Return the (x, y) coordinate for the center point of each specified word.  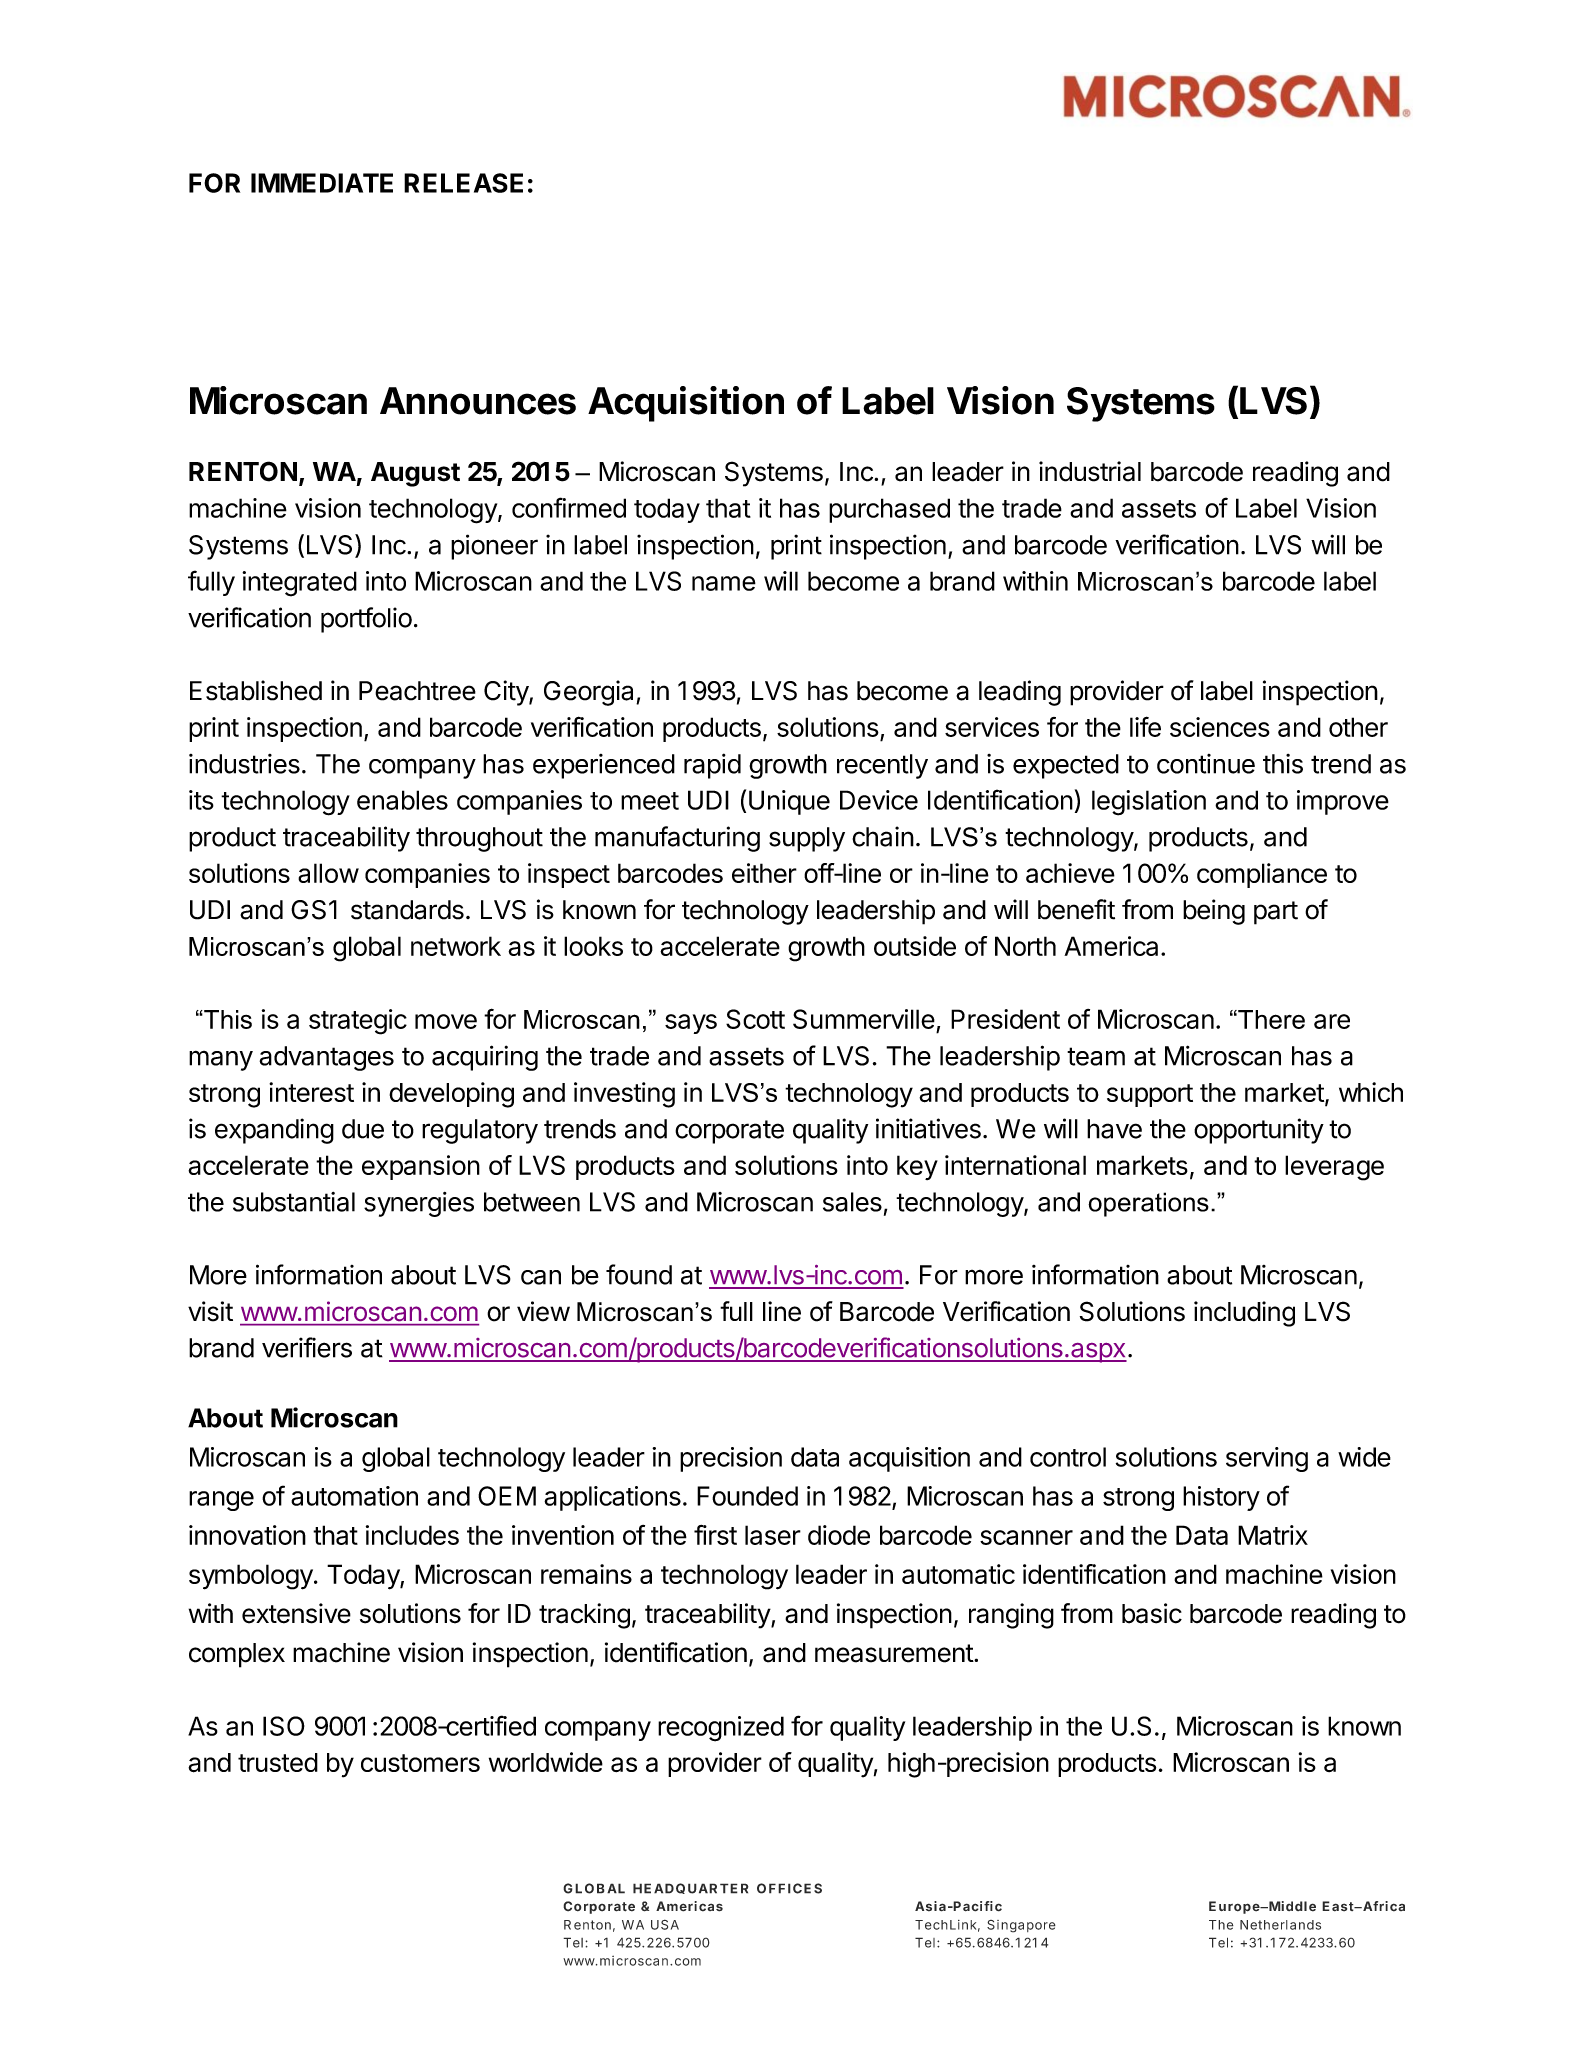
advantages (326, 1058)
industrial (1090, 471)
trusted (278, 1762)
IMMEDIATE (322, 183)
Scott (755, 1019)
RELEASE (463, 183)
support (1150, 1095)
